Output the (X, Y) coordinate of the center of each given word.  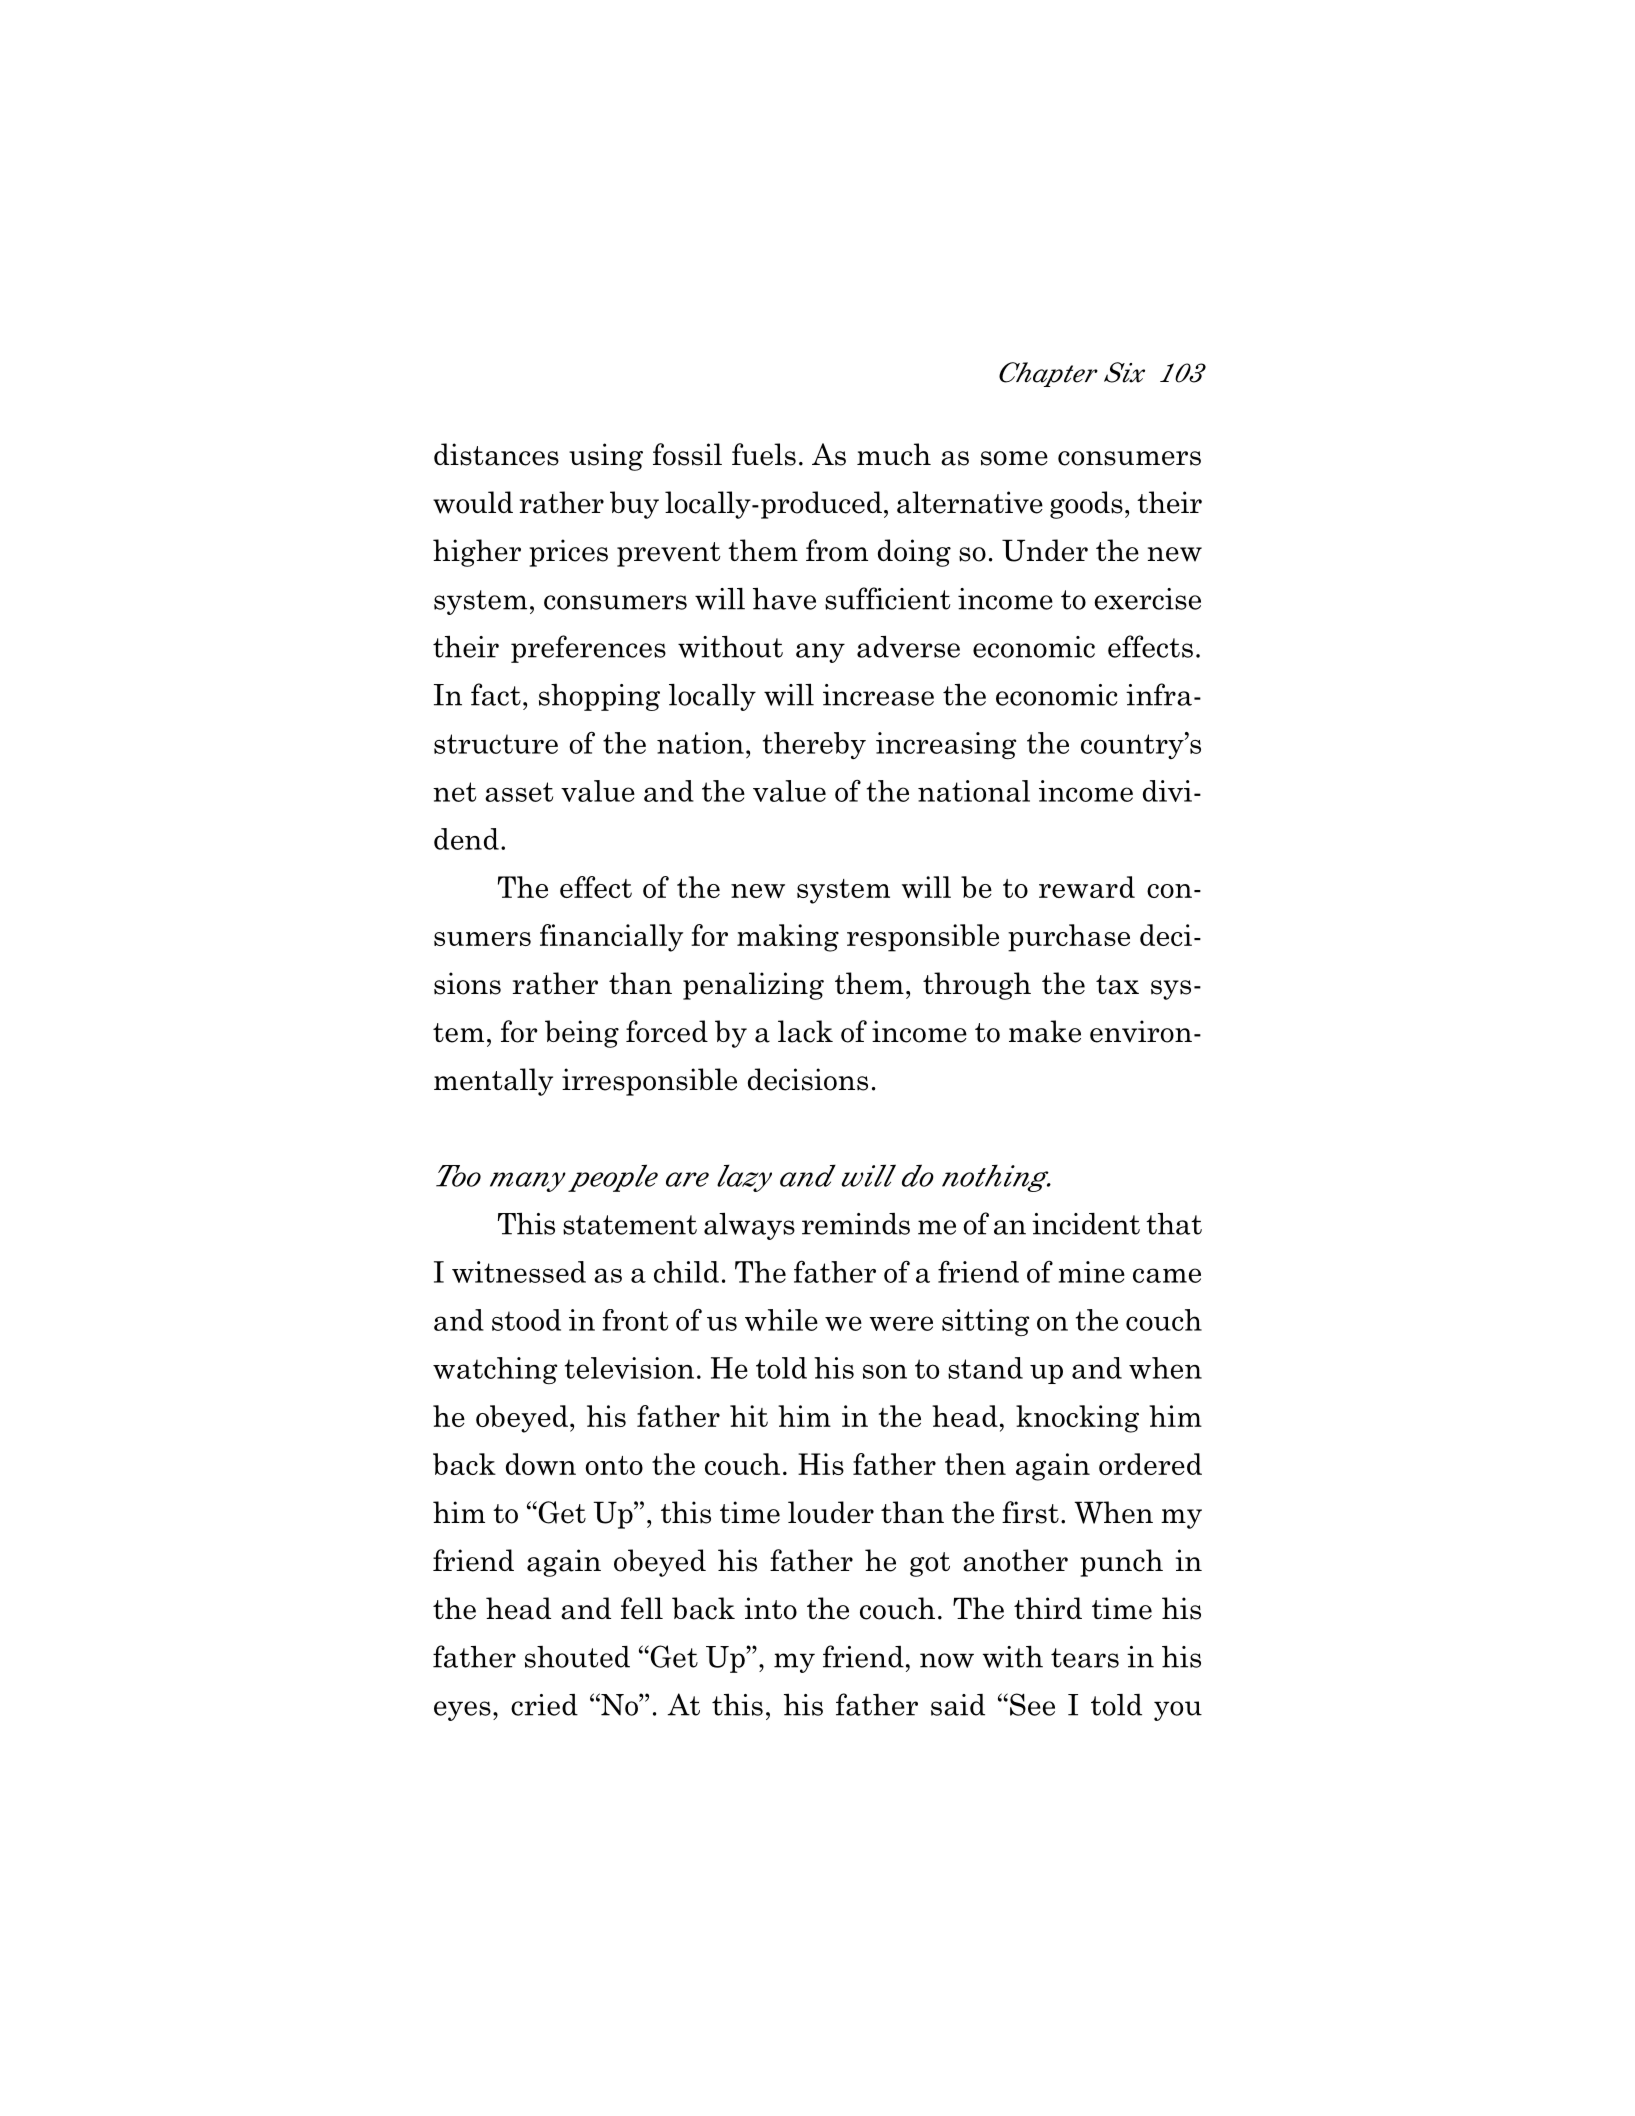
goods (1086, 505)
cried (544, 1705)
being (582, 1034)
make (1045, 1031)
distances (496, 454)
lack (805, 1031)
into (771, 1608)
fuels (764, 454)
